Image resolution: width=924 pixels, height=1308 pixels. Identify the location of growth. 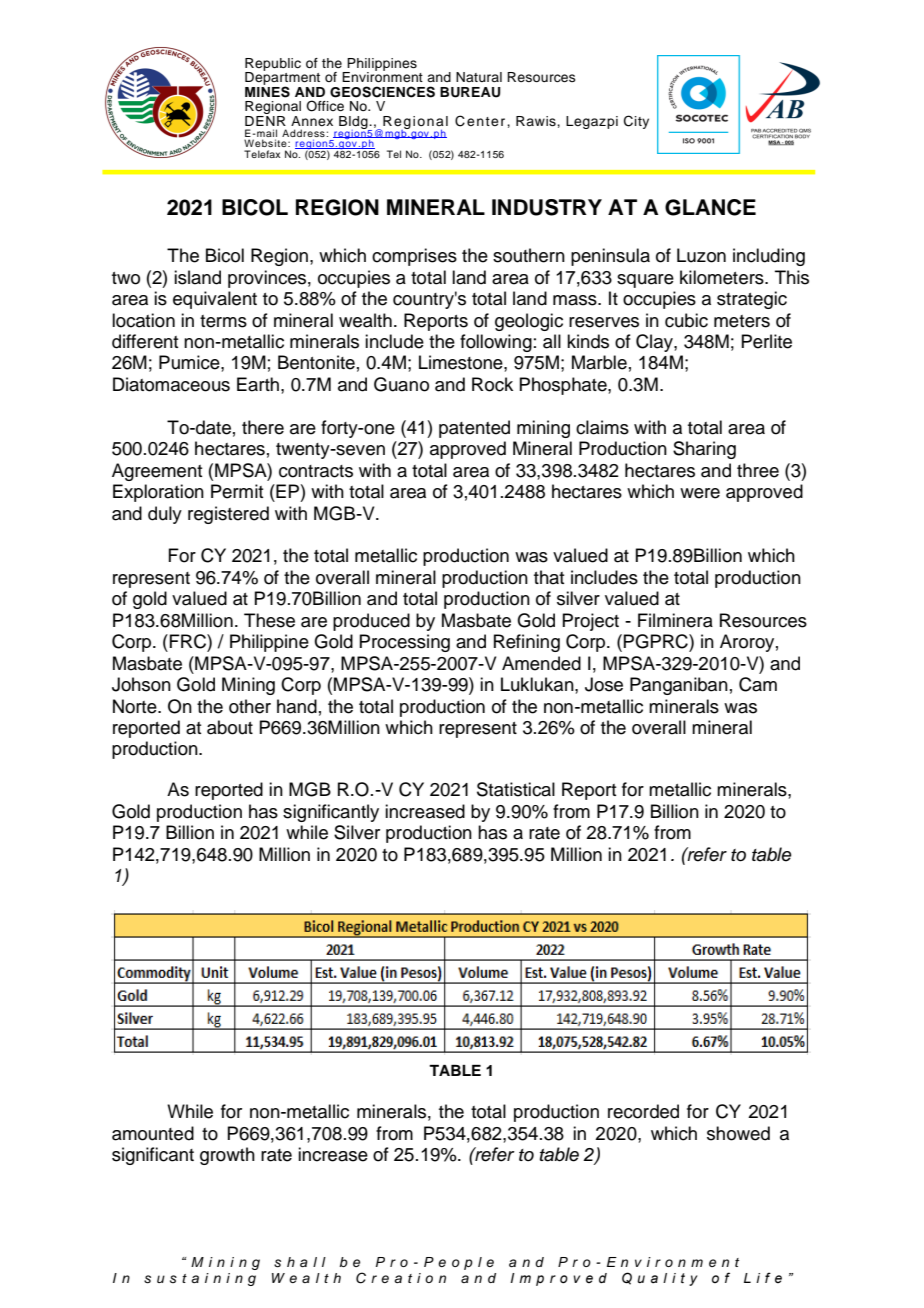
(227, 1156).
